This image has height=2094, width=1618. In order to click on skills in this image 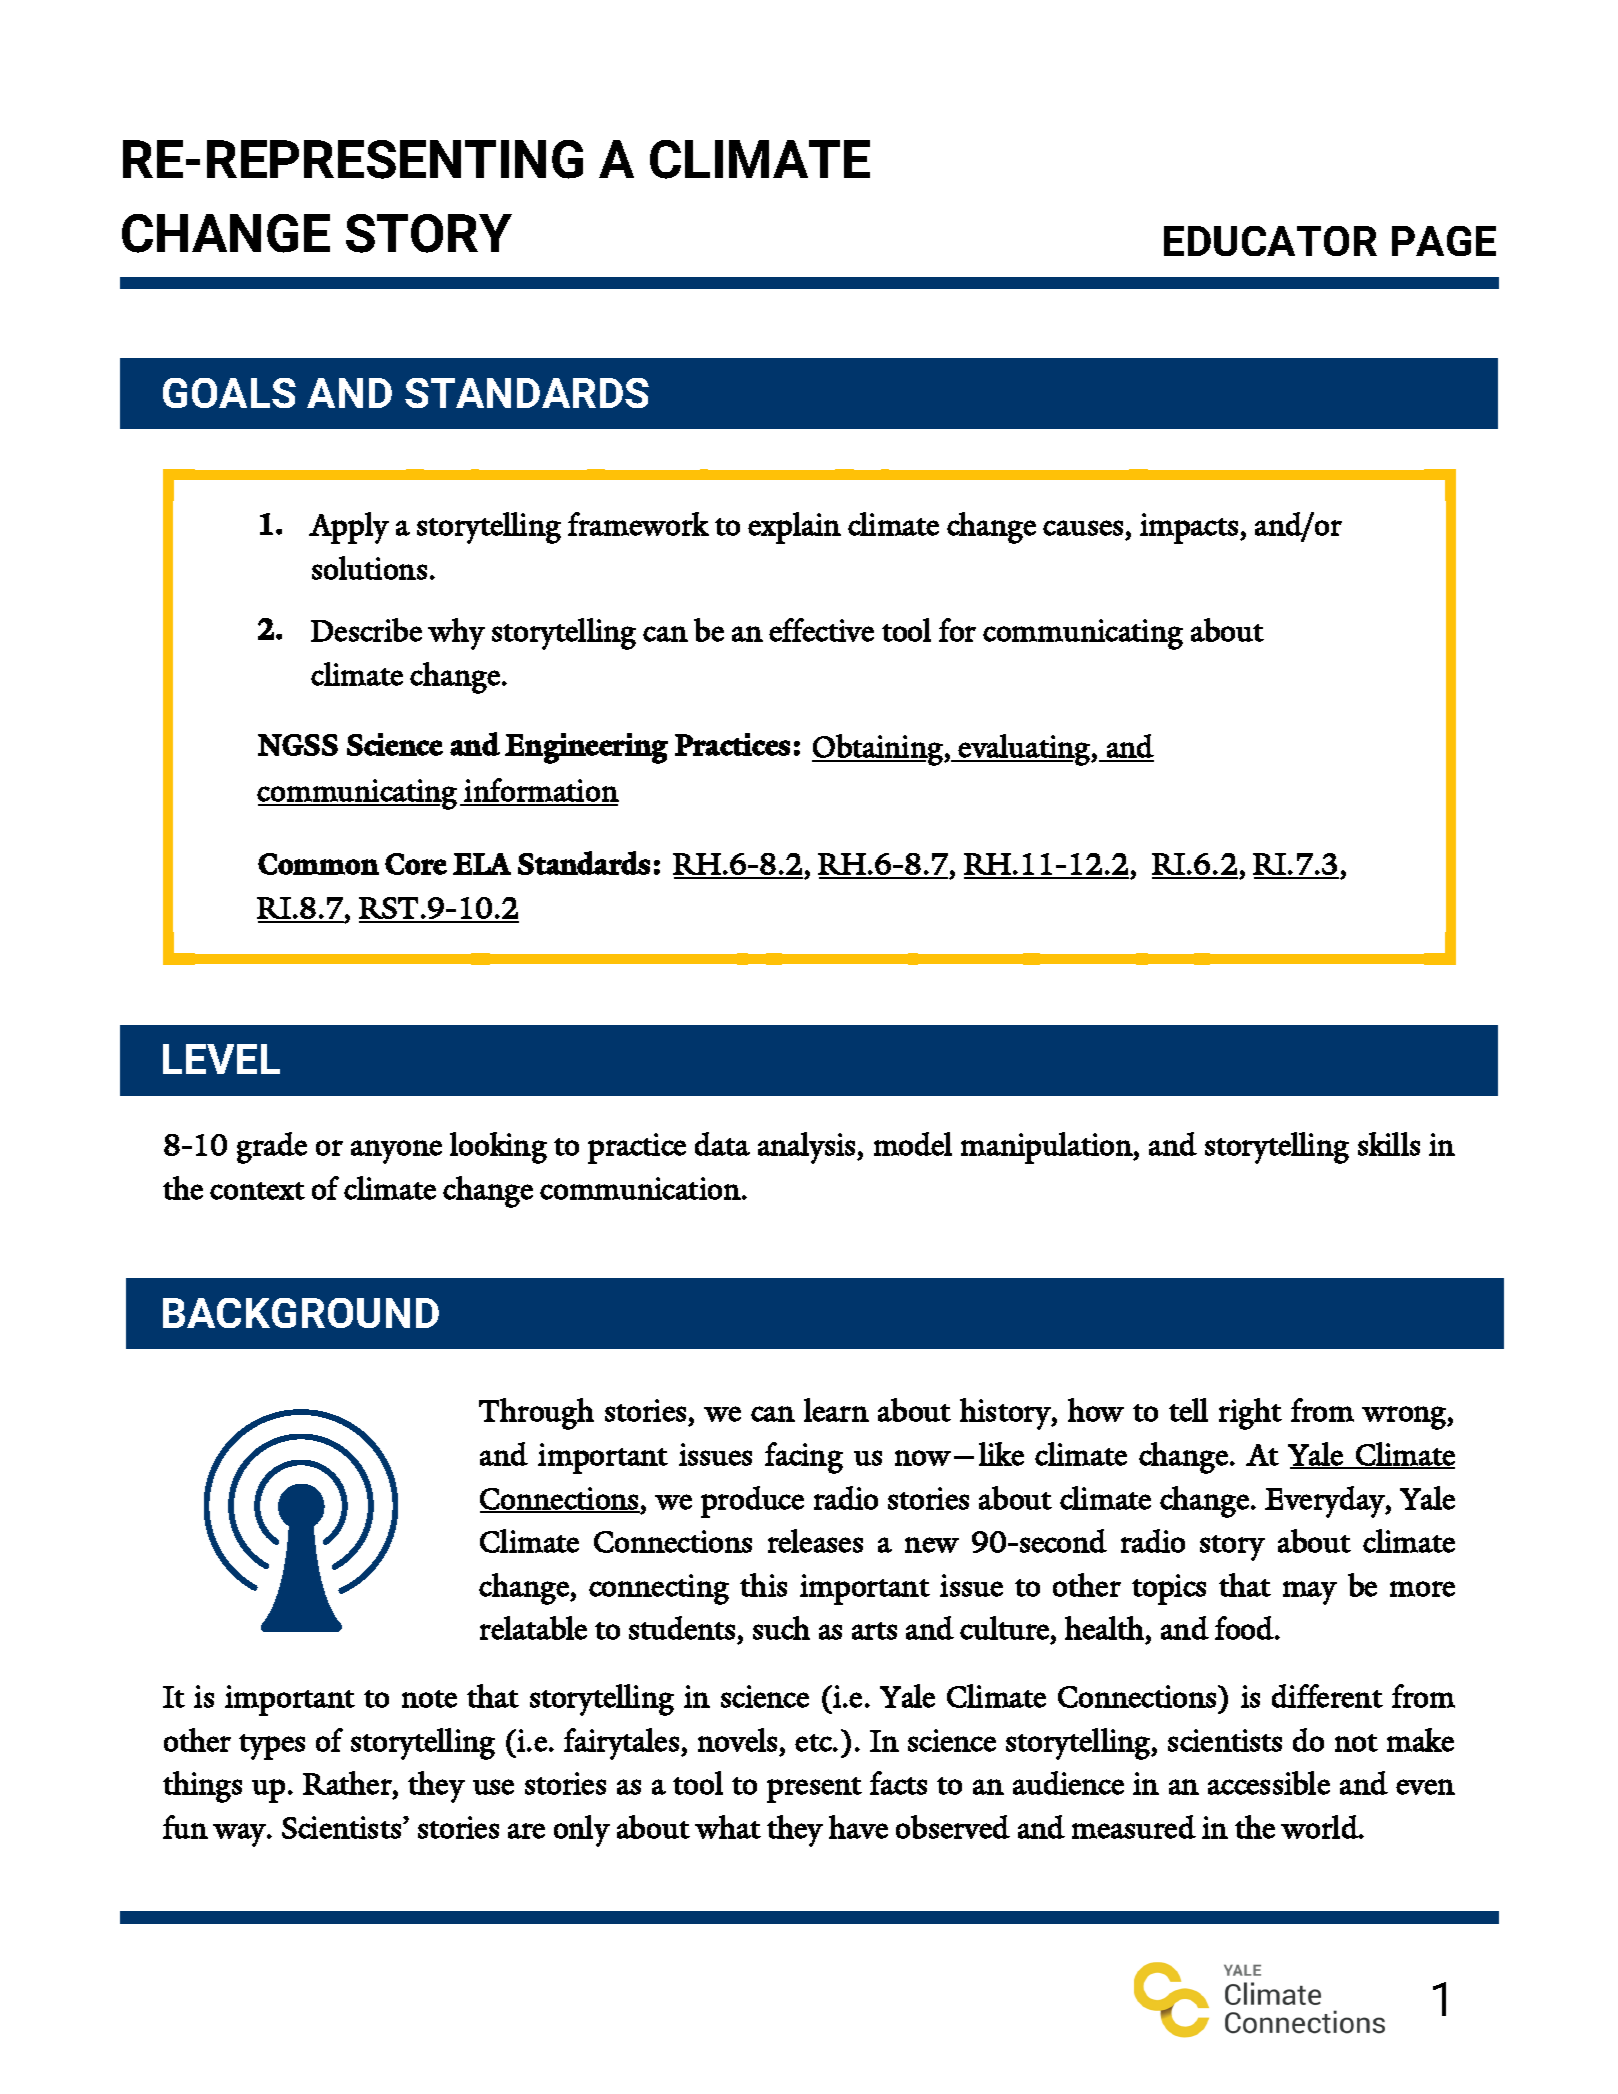, I will do `click(1389, 1144)`.
